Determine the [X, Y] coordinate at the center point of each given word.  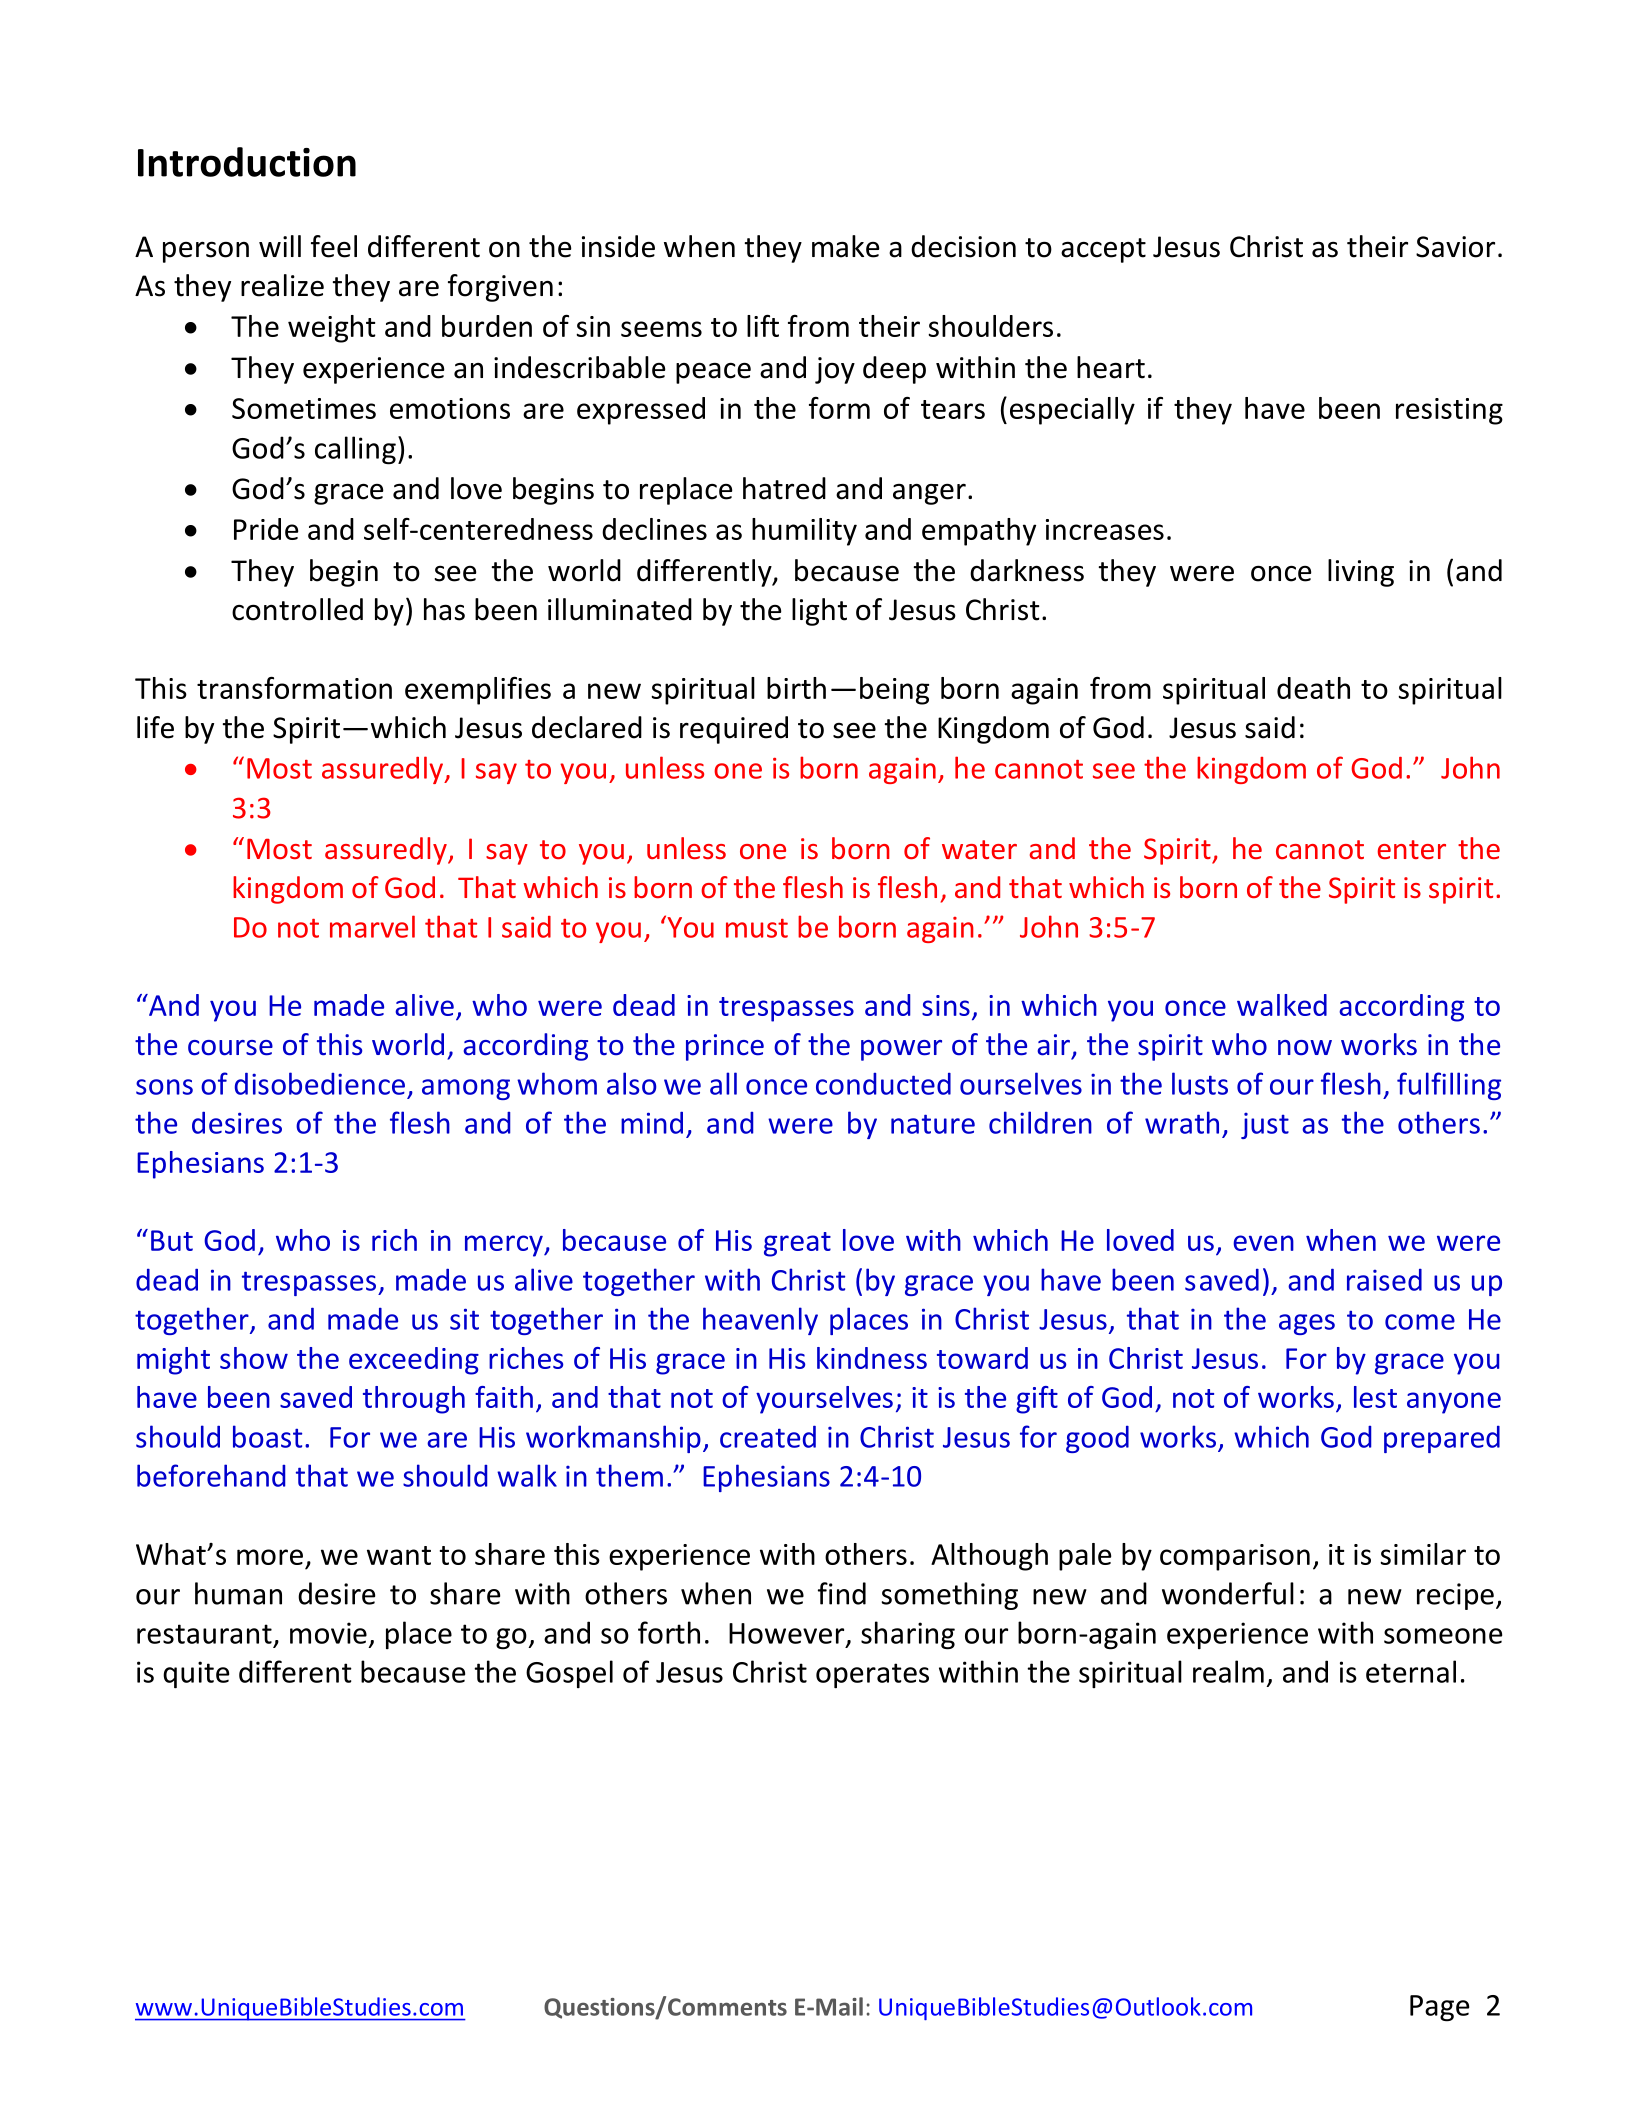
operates [872, 1675]
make [846, 246]
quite [196, 1674]
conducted [883, 1084]
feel [334, 246]
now [1305, 1048]
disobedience [320, 1083]
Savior [1455, 247]
